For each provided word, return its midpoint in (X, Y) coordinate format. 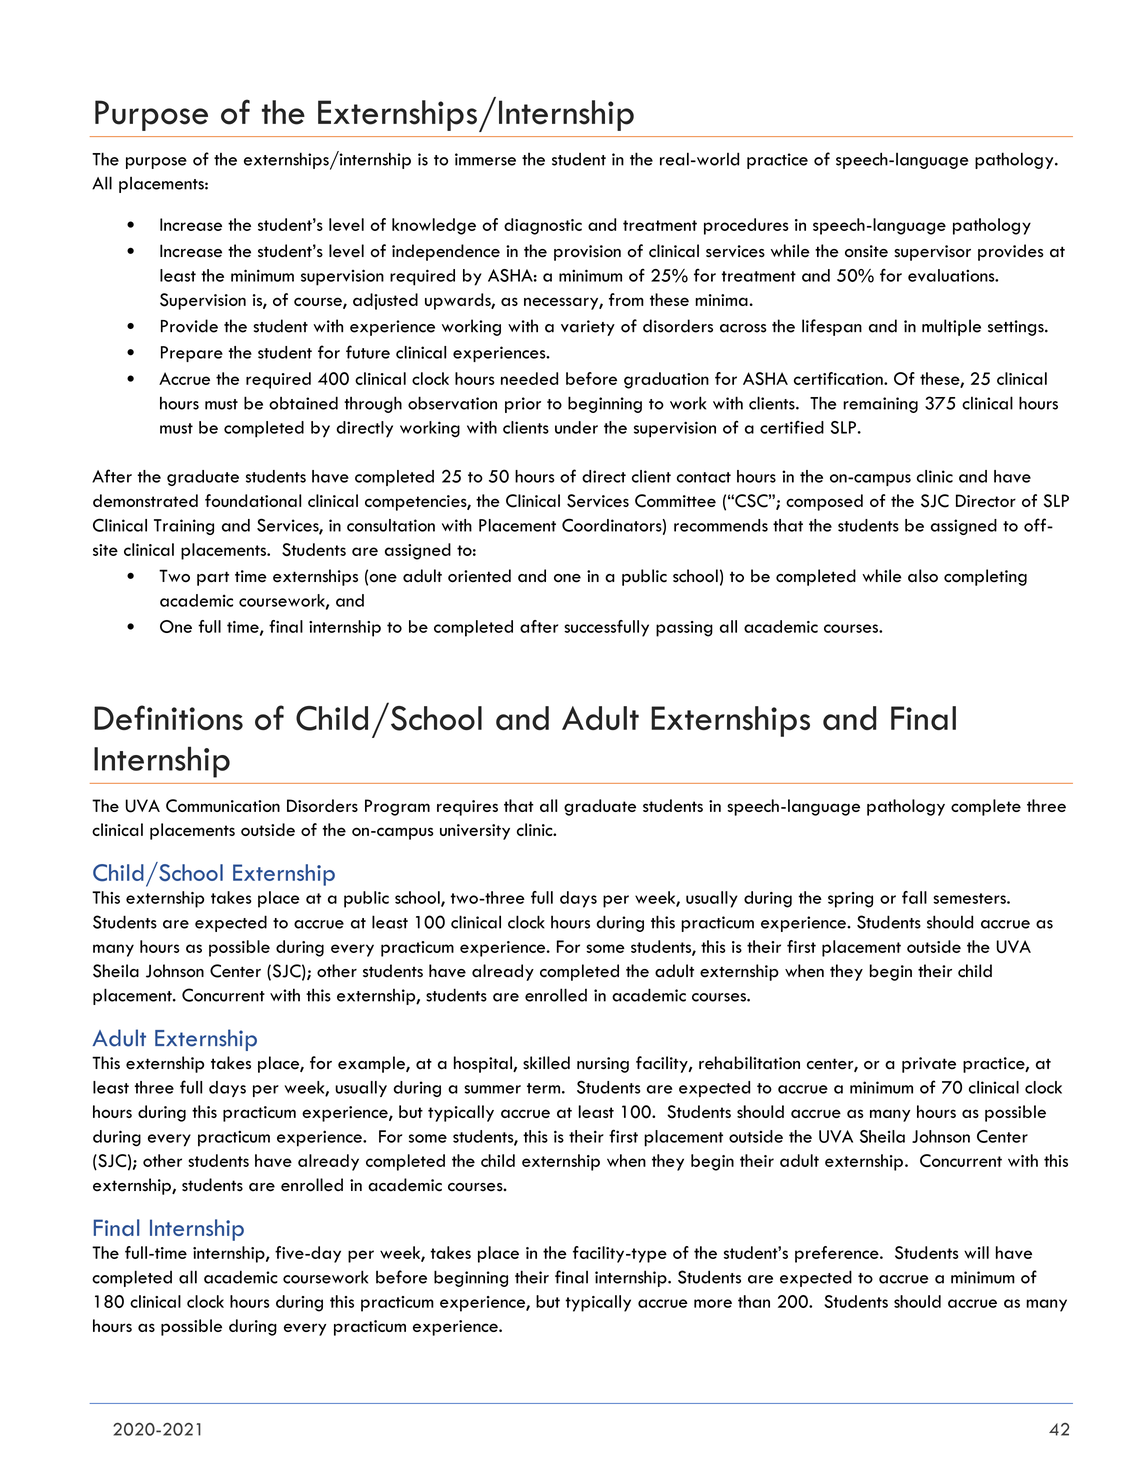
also (923, 576)
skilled (546, 1063)
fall (914, 897)
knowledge (434, 226)
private (929, 1065)
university (475, 832)
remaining (880, 405)
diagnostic (543, 226)
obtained (303, 403)
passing (684, 629)
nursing (603, 1065)
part (213, 578)
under (576, 427)
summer (492, 1089)
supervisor (932, 253)
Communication (223, 806)
